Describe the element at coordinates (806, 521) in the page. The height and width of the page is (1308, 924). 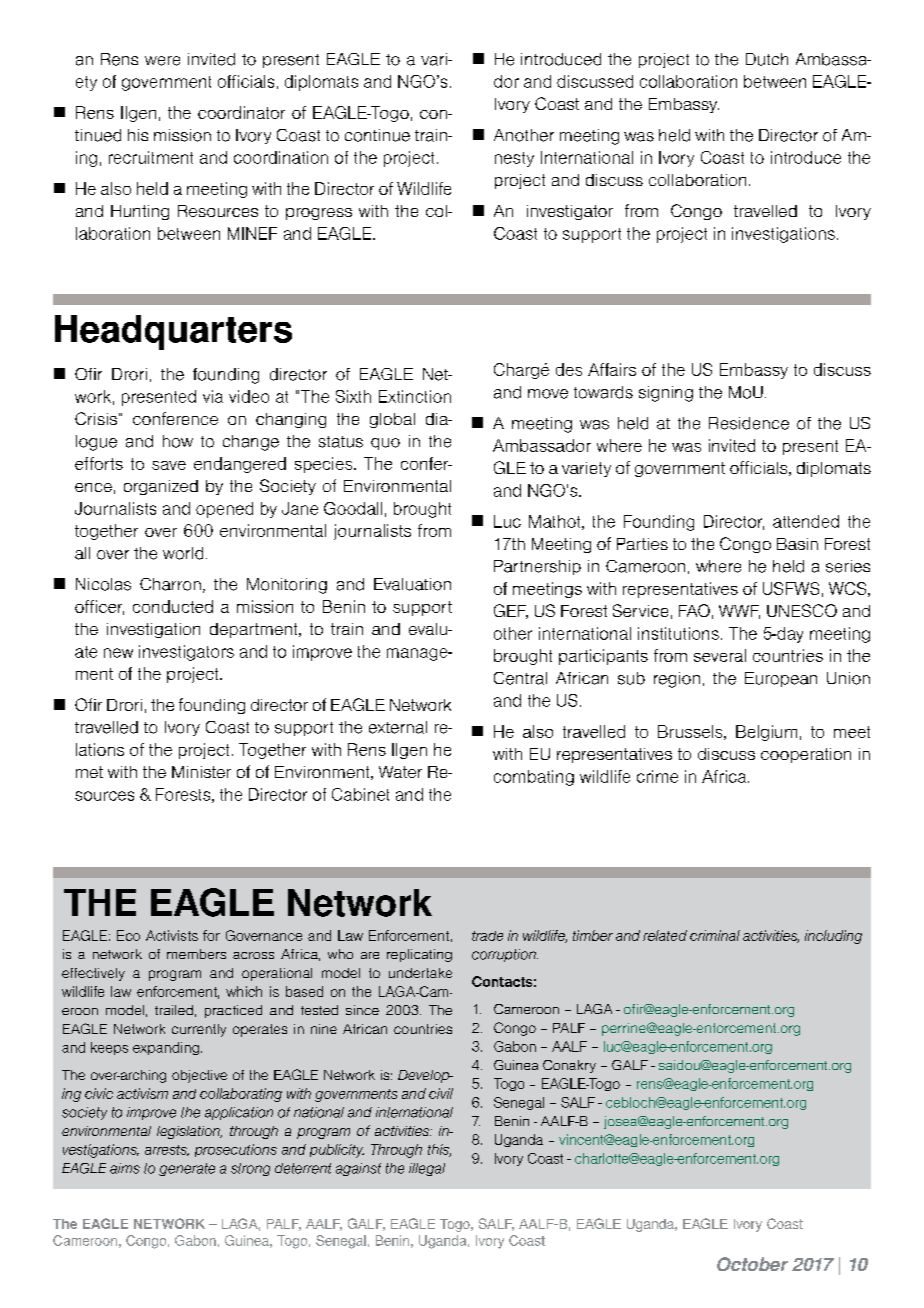
I see `attended` at that location.
